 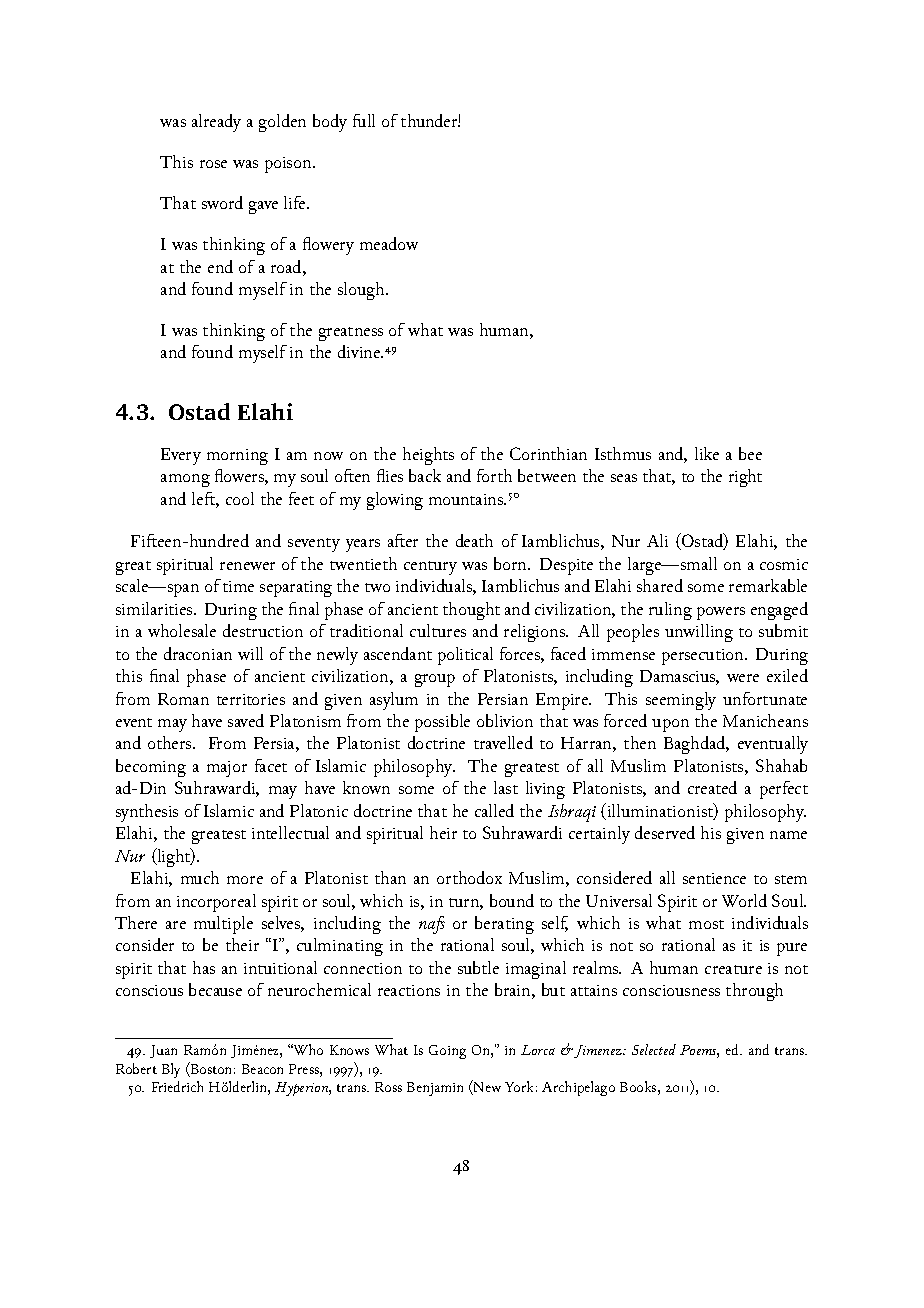 What do you see at coordinates (364, 120) in the page?
I see `full` at bounding box center [364, 120].
